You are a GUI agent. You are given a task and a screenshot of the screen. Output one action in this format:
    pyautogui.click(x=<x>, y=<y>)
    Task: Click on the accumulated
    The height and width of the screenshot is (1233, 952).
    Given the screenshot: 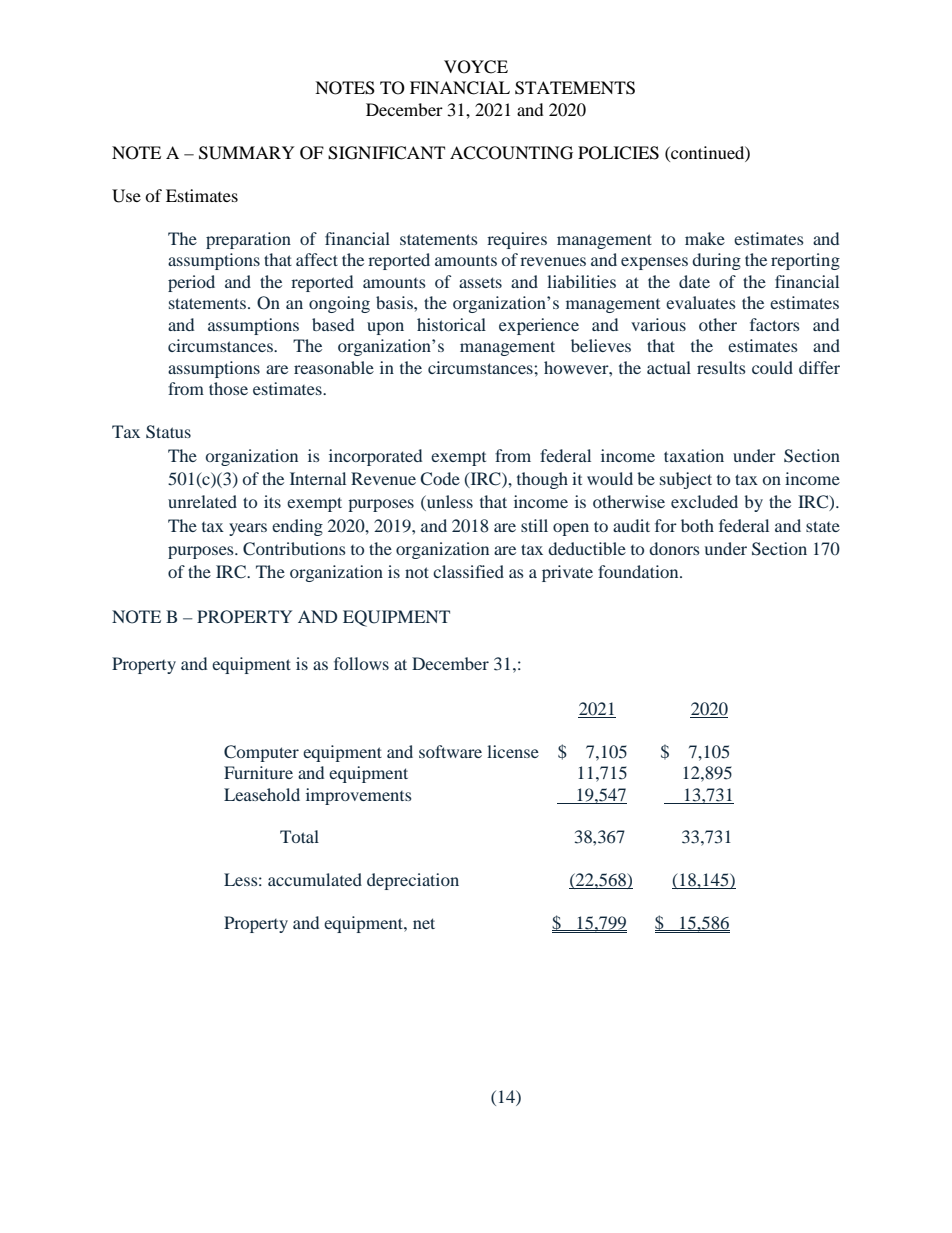 What is the action you would take?
    pyautogui.click(x=315, y=879)
